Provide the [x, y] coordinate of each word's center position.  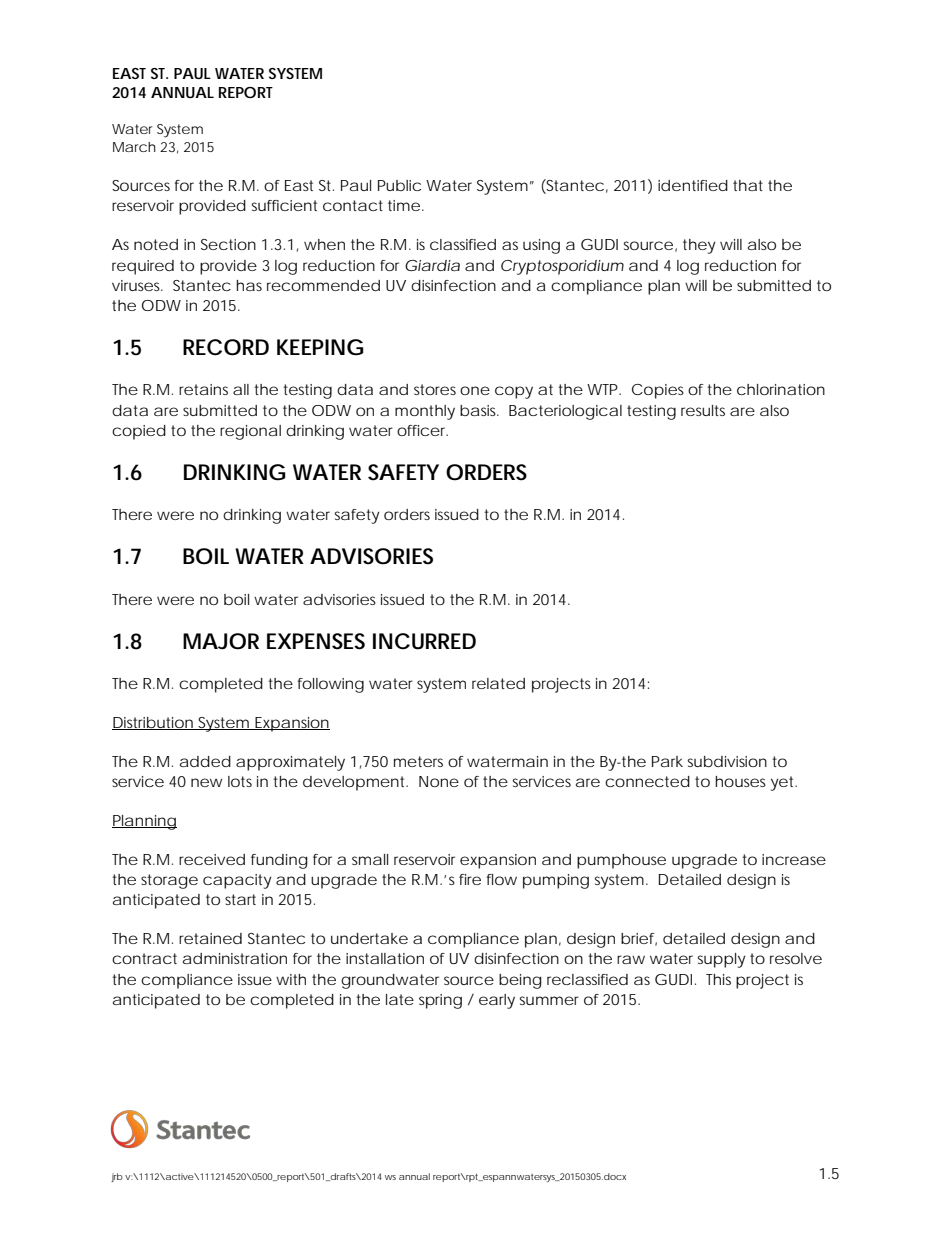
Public [399, 185]
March [134, 147]
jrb [117, 1177]
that [748, 185]
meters [418, 761]
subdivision [727, 761]
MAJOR [221, 641]
